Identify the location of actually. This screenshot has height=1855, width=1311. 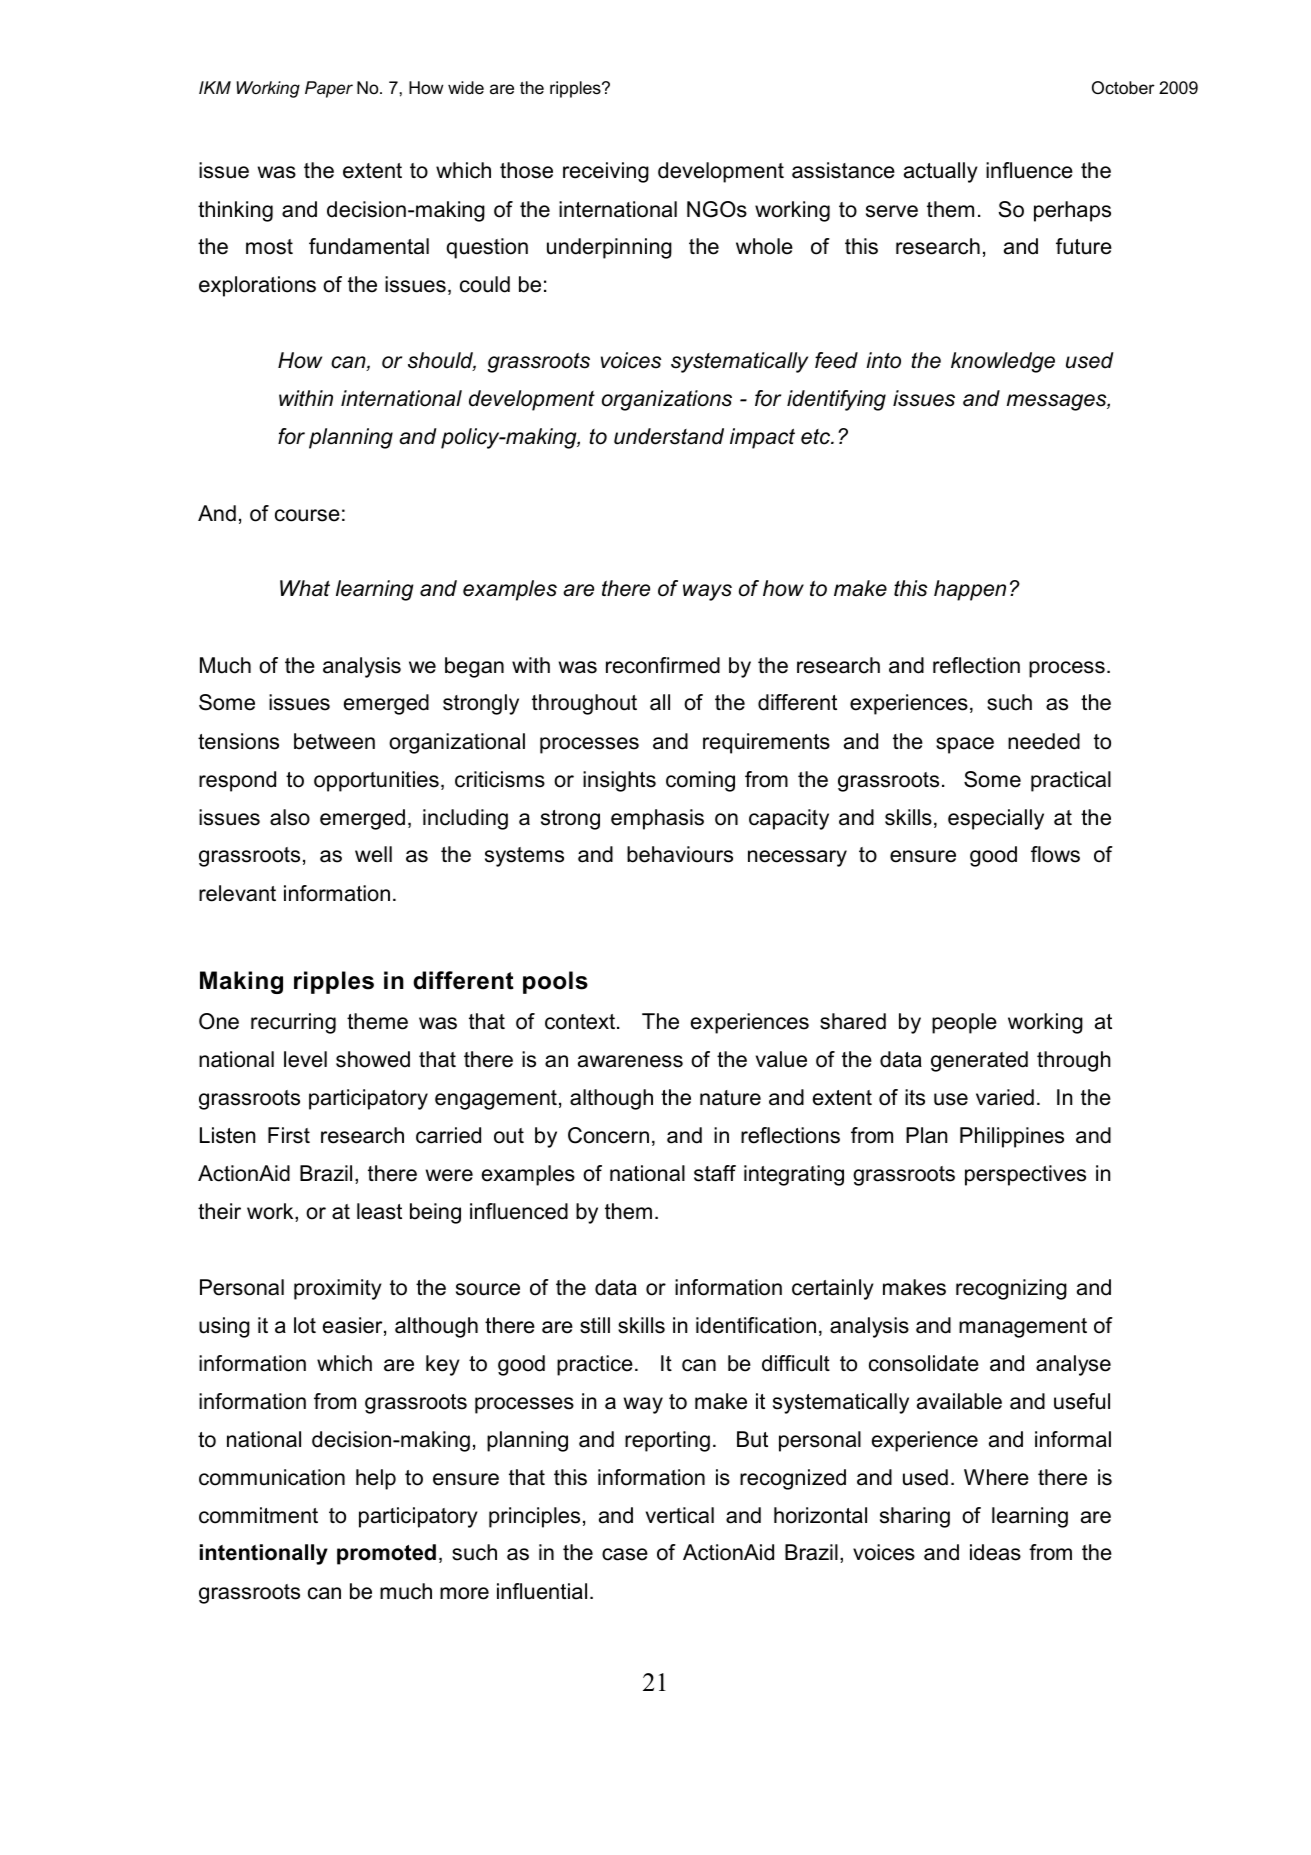
(941, 172).
